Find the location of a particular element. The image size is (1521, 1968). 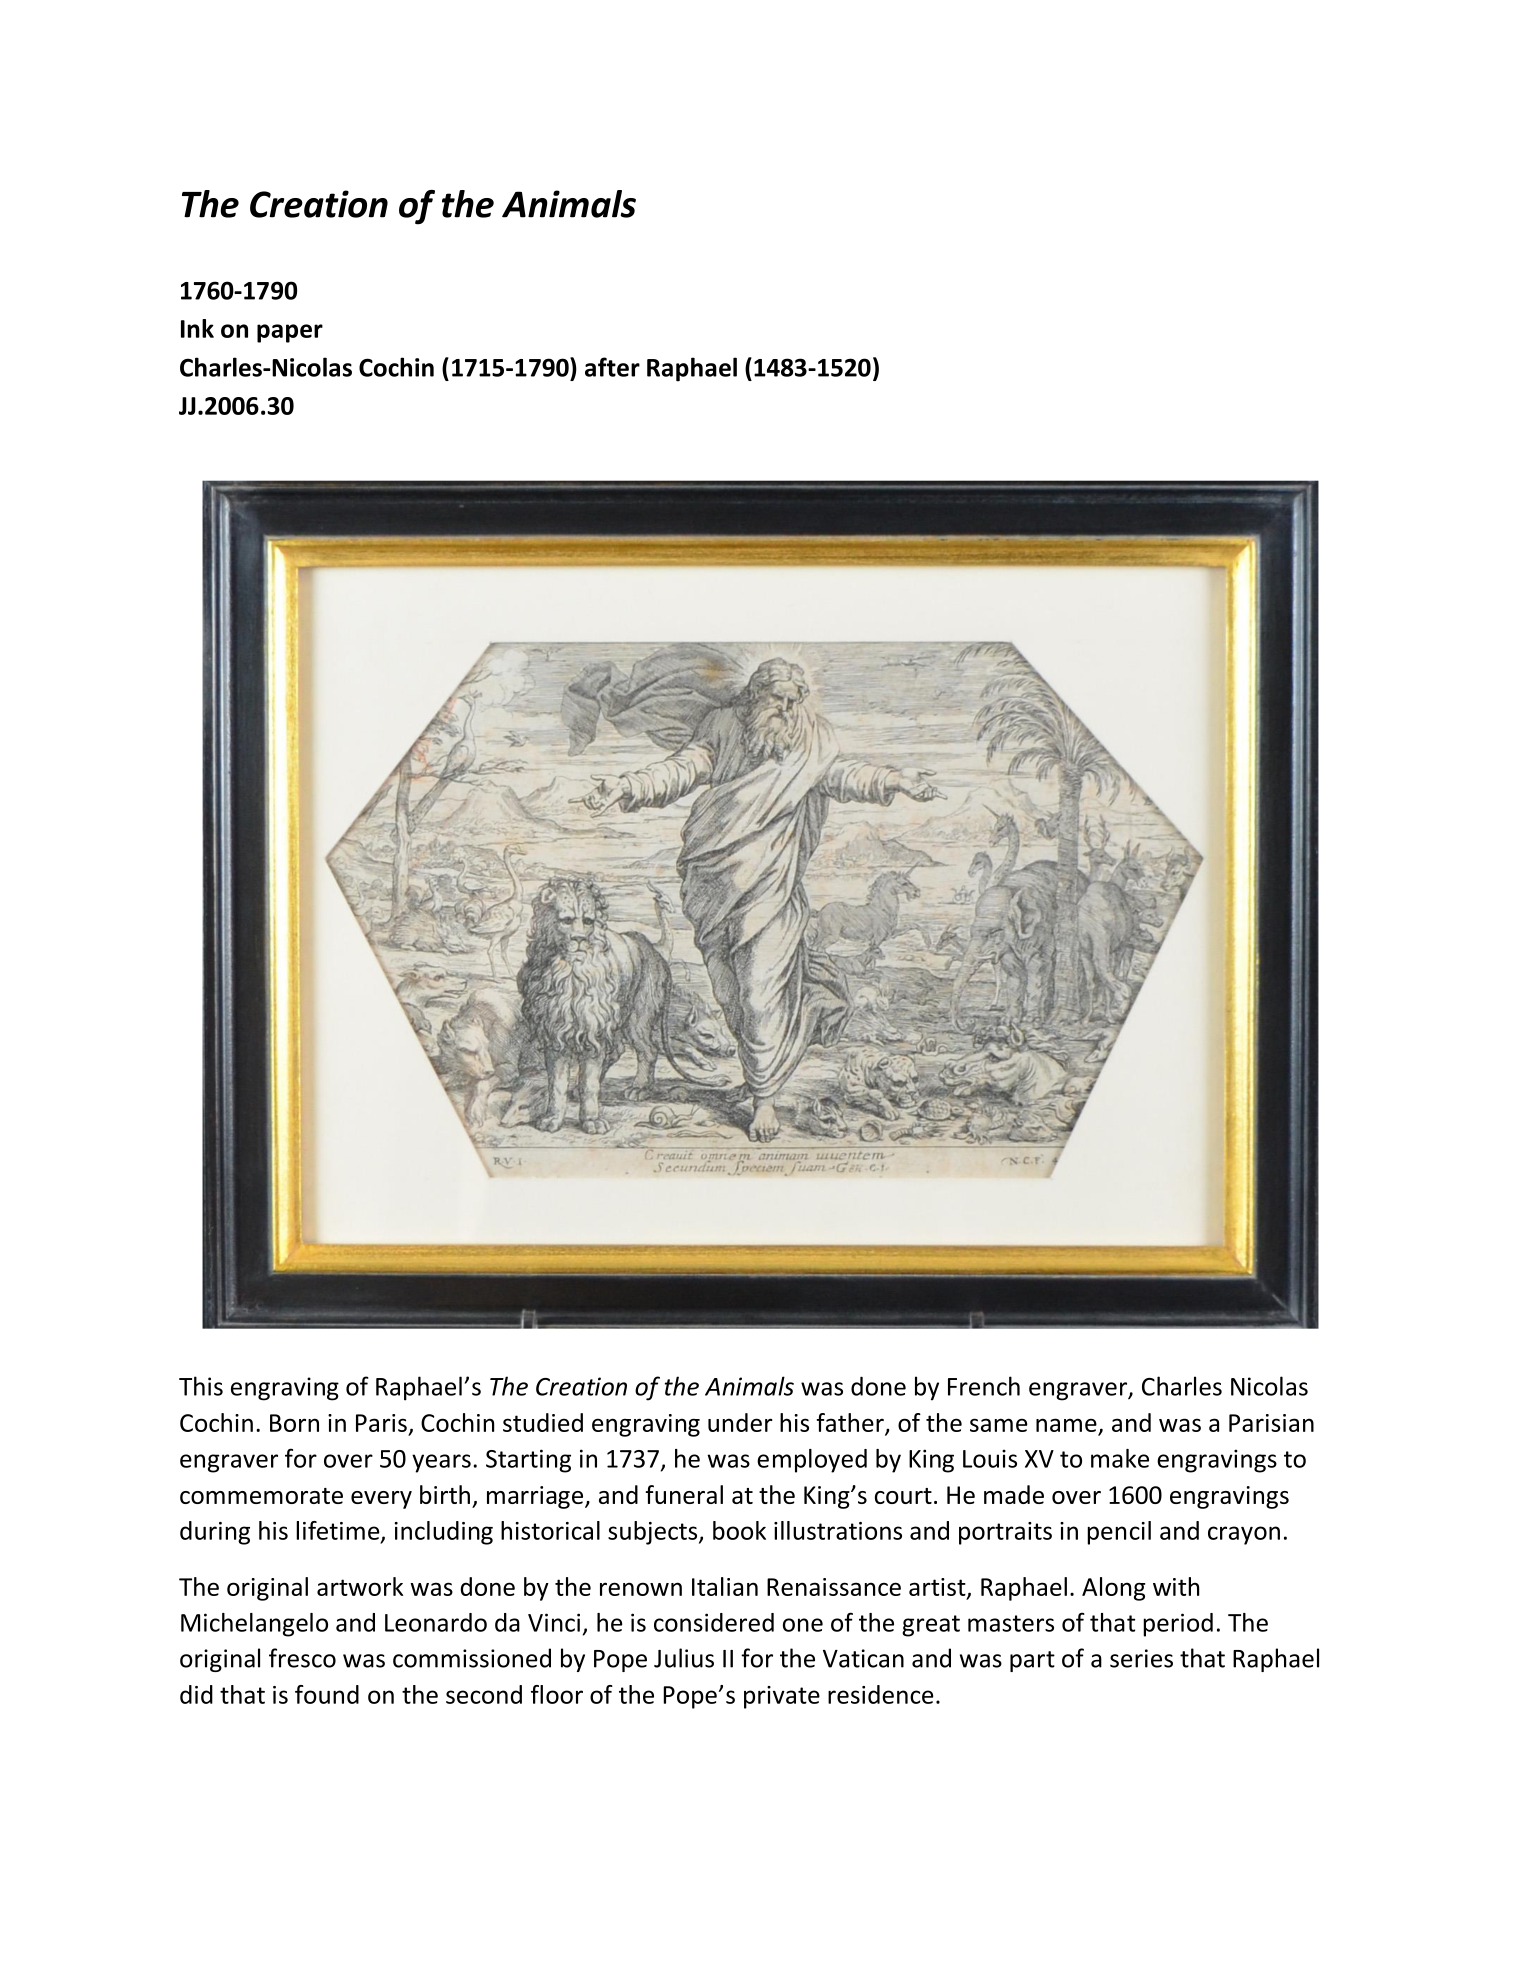

part is located at coordinates (1032, 1661).
